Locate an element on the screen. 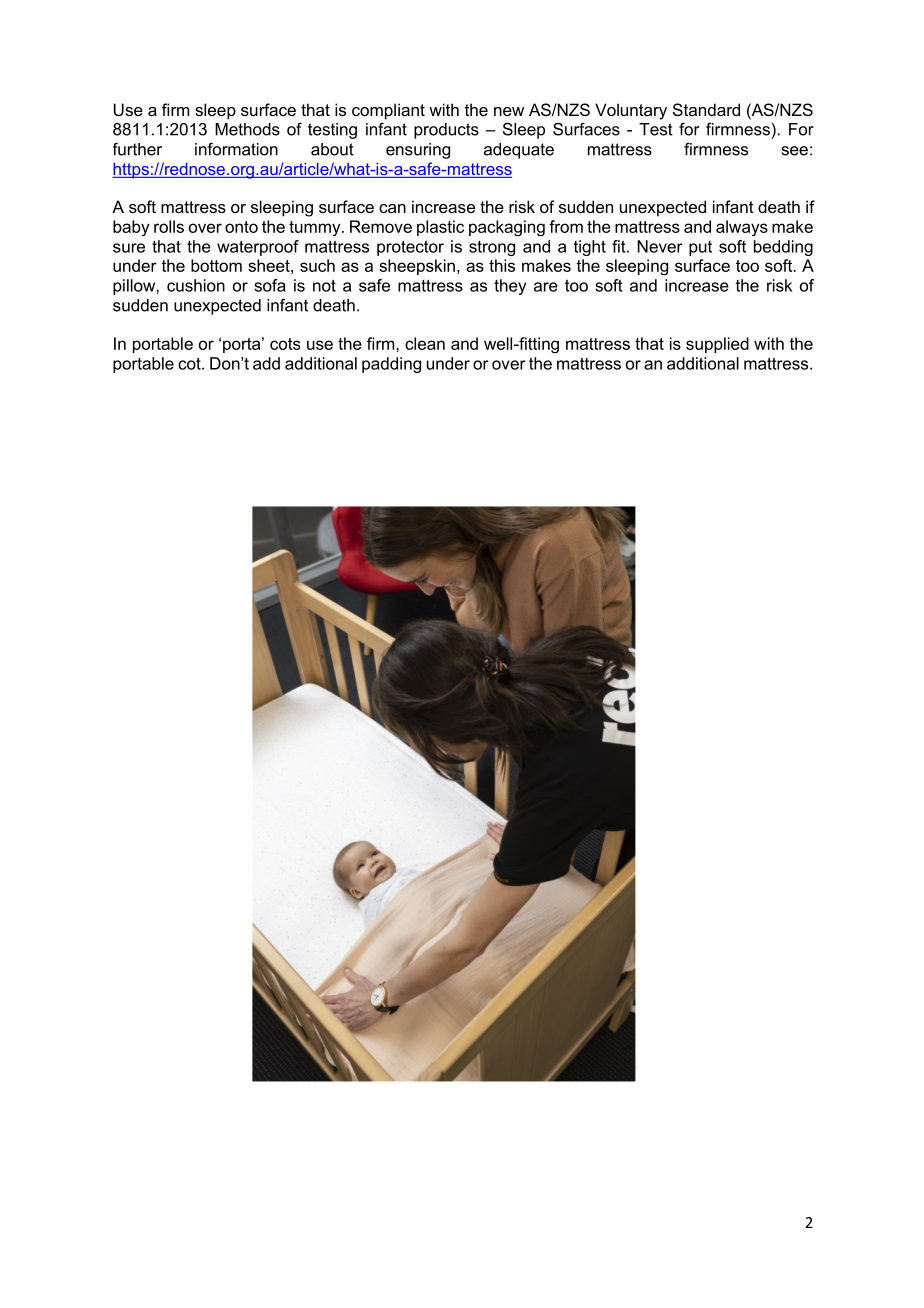 The height and width of the screenshot is (1308, 924). can is located at coordinates (392, 208).
